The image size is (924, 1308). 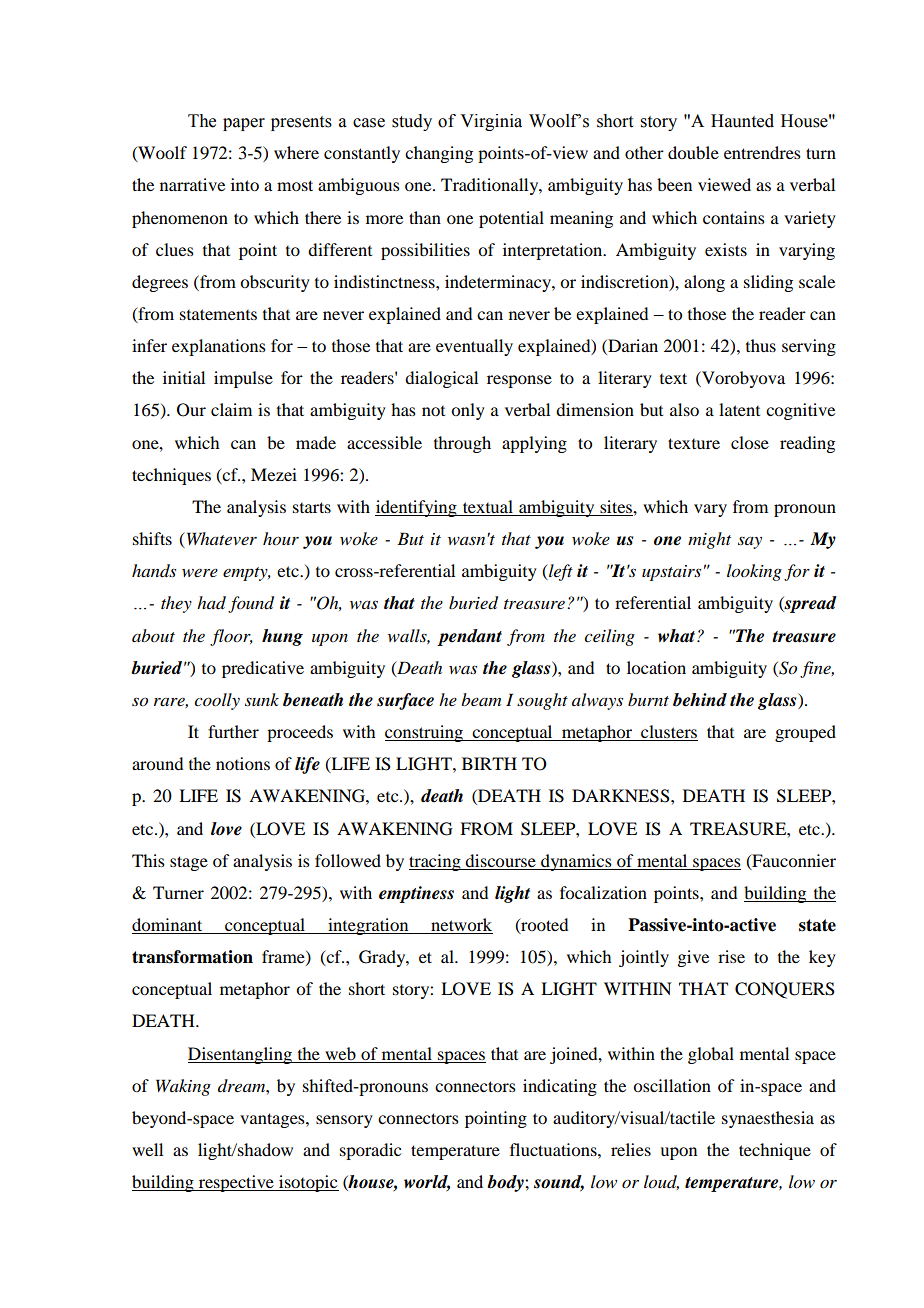 I want to click on explanations, so click(x=219, y=347).
